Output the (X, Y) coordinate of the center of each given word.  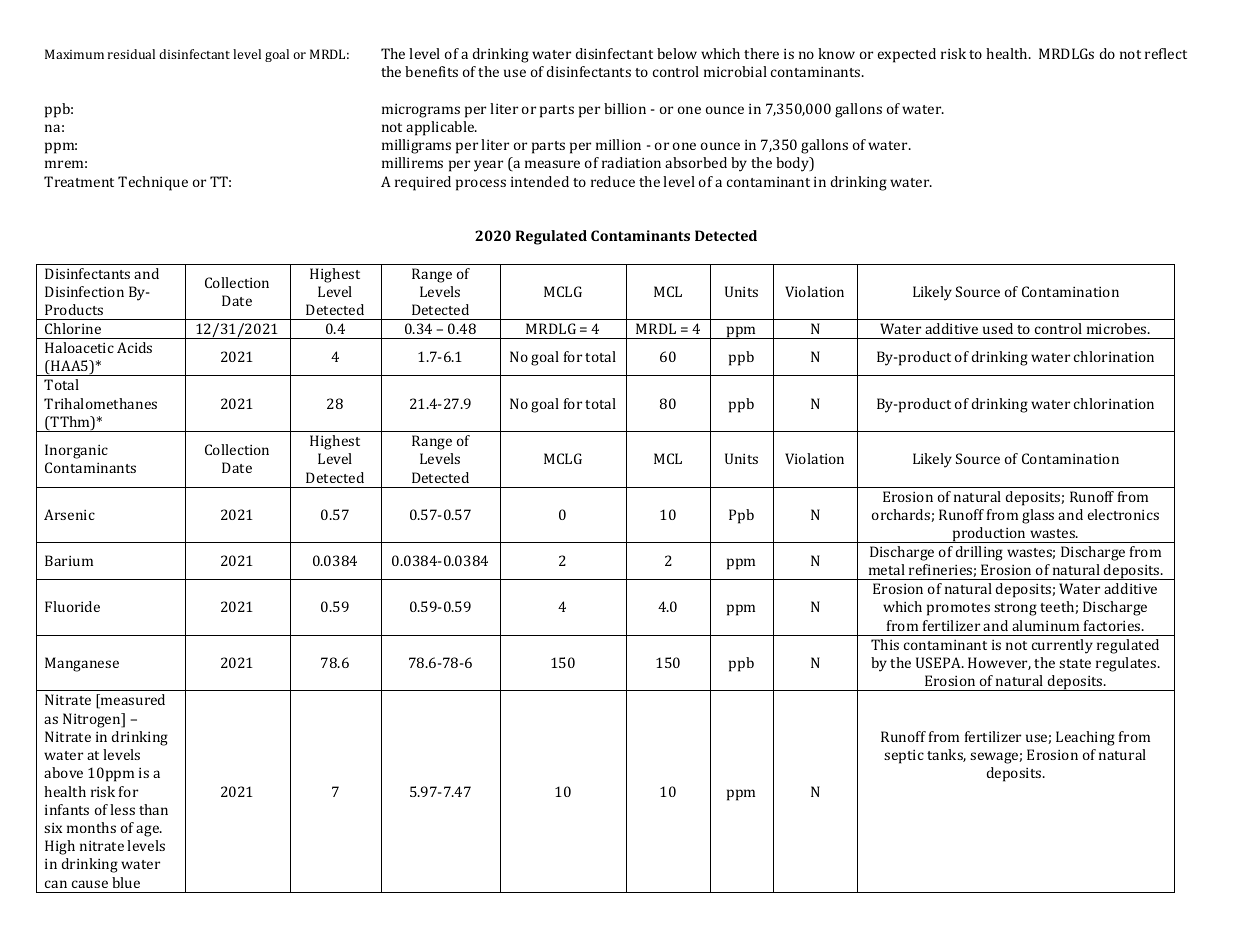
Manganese (82, 664)
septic (904, 757)
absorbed (696, 162)
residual (131, 54)
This (885, 644)
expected (907, 55)
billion (625, 108)
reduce (613, 181)
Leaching (1085, 738)
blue (126, 882)
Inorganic (76, 451)
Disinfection (84, 291)
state (1075, 663)
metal (887, 569)
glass (1038, 516)
